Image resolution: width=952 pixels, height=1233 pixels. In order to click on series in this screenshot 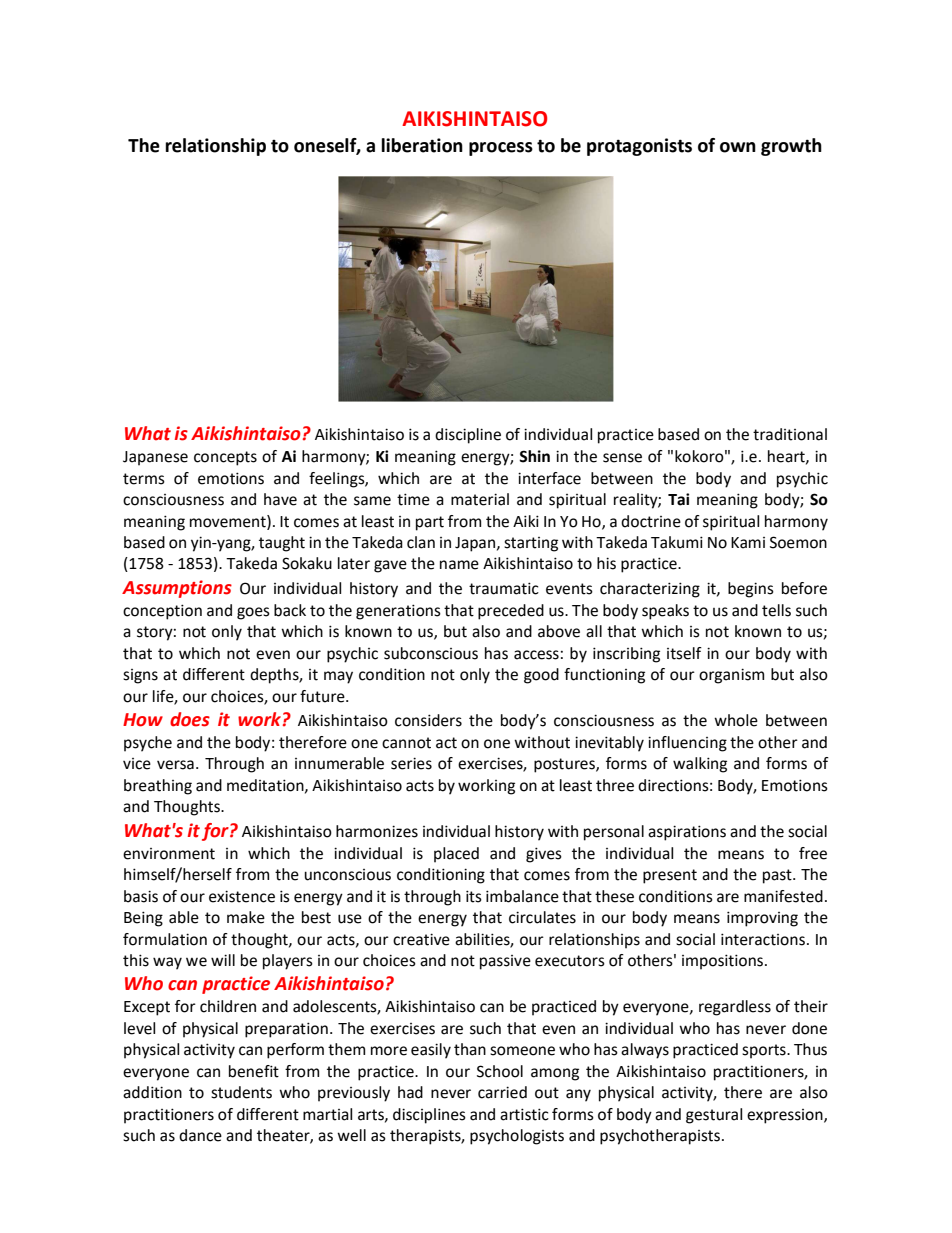, I will do `click(411, 763)`.
